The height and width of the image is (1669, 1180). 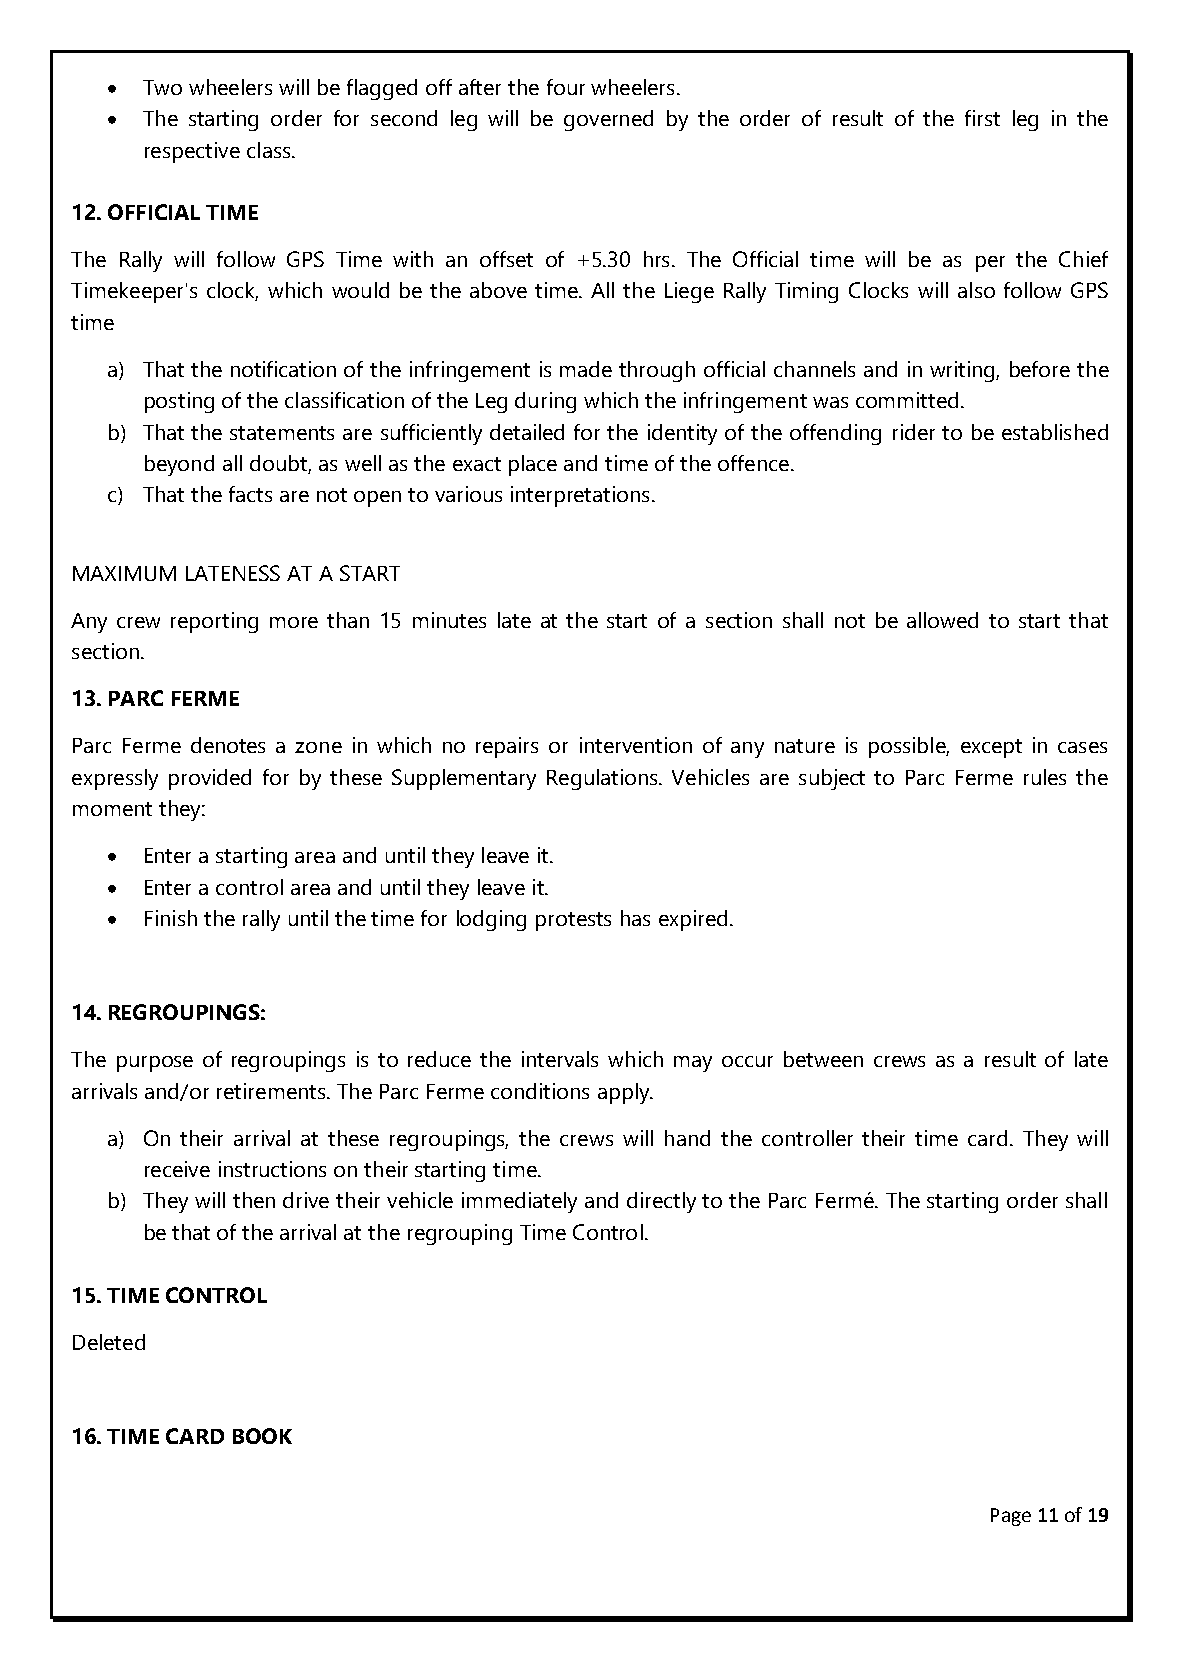 I want to click on interpretations, so click(x=580, y=496).
